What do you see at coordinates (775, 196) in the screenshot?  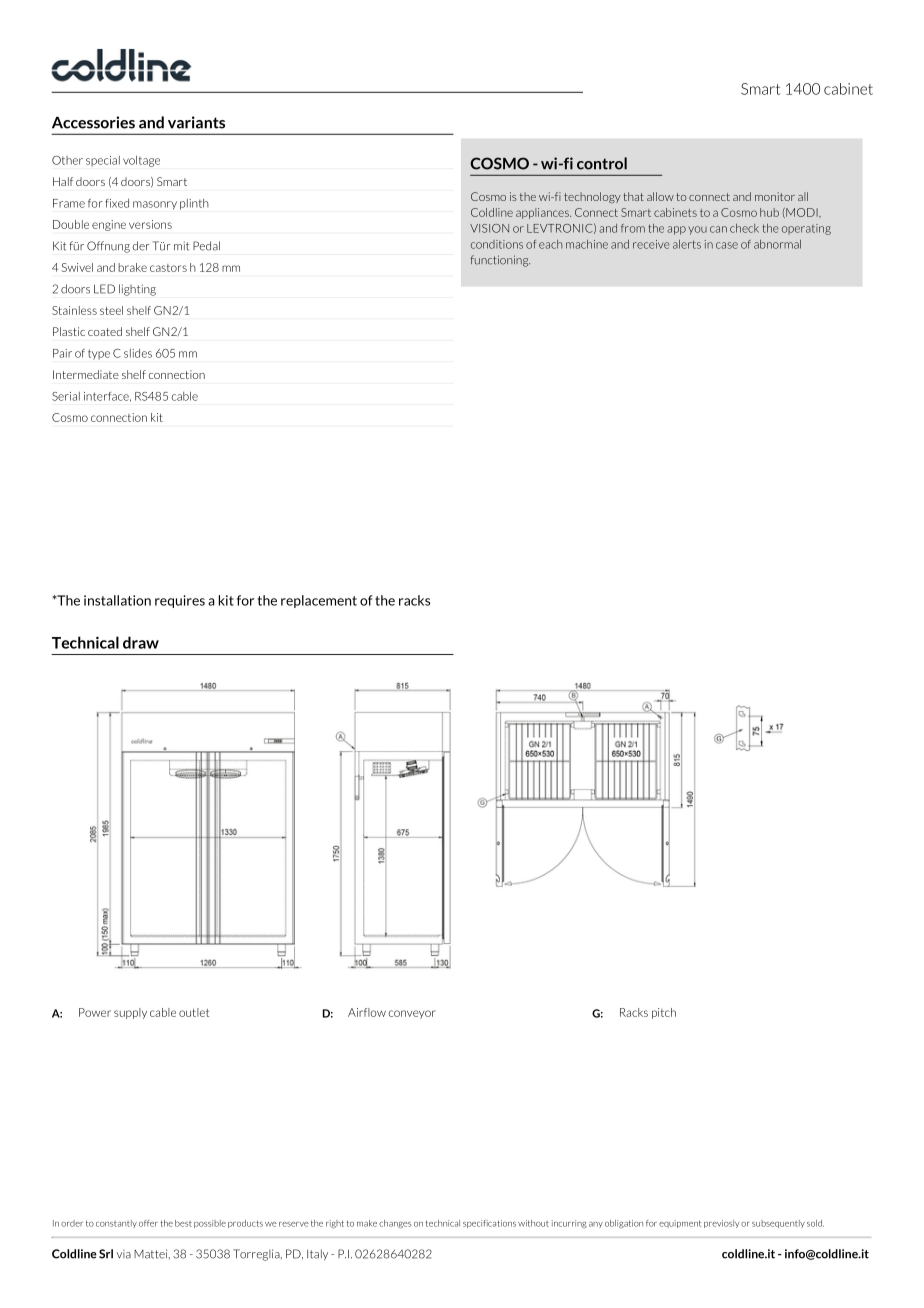 I see `monitor` at bounding box center [775, 196].
